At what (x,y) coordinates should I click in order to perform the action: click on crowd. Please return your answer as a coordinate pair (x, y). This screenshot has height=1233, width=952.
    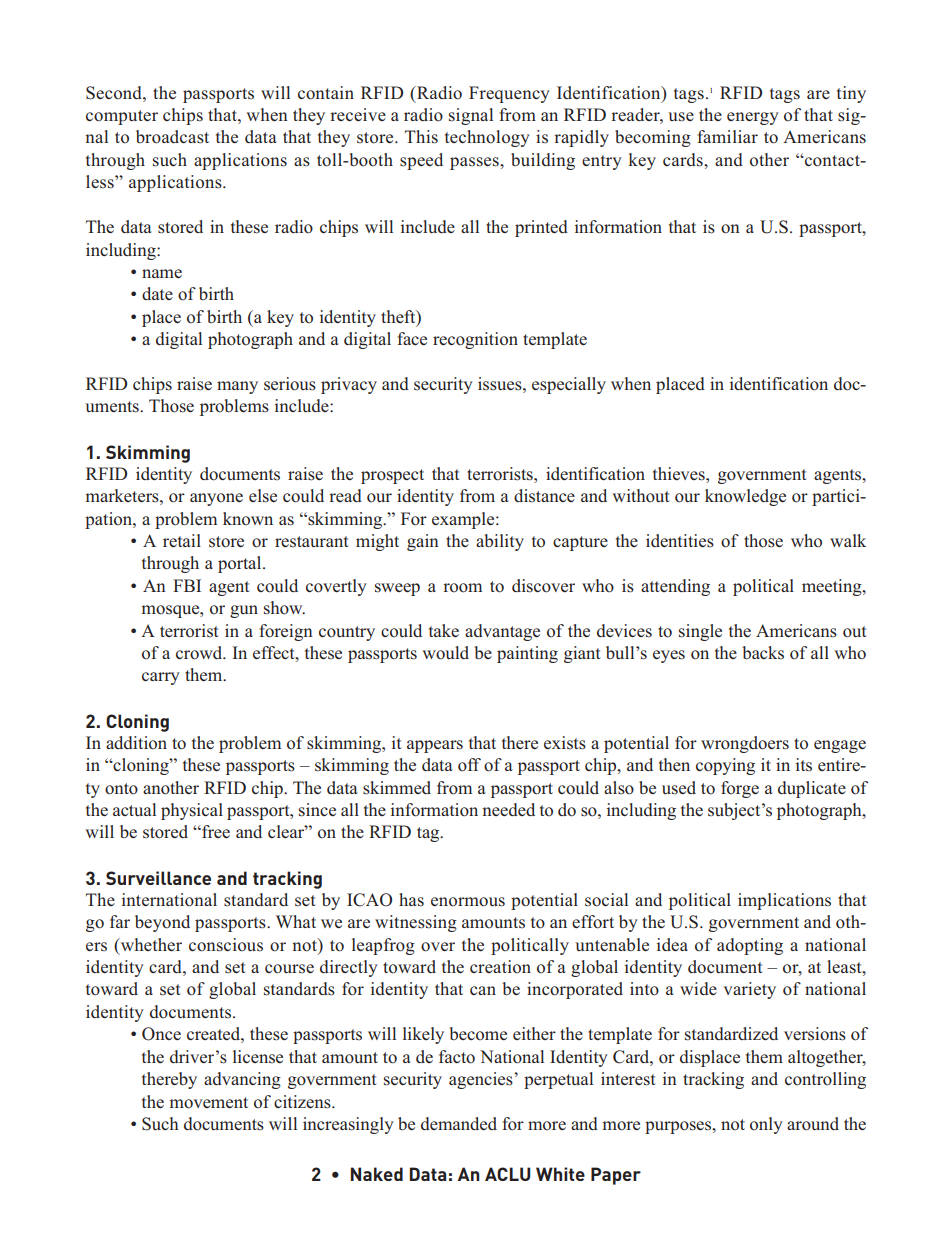
    Looking at the image, I should click on (200, 653).
